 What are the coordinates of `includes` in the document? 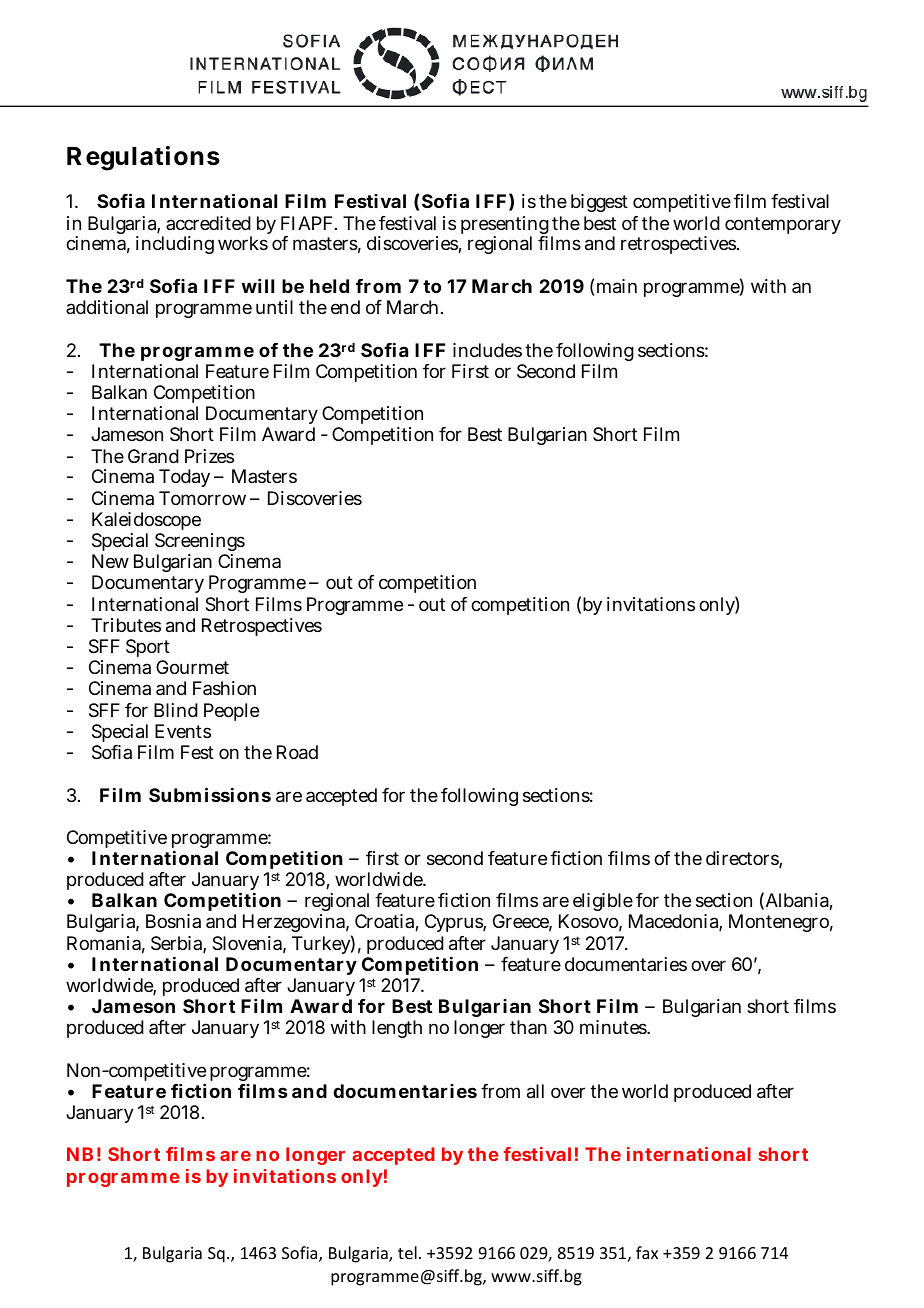 It's located at (487, 350).
